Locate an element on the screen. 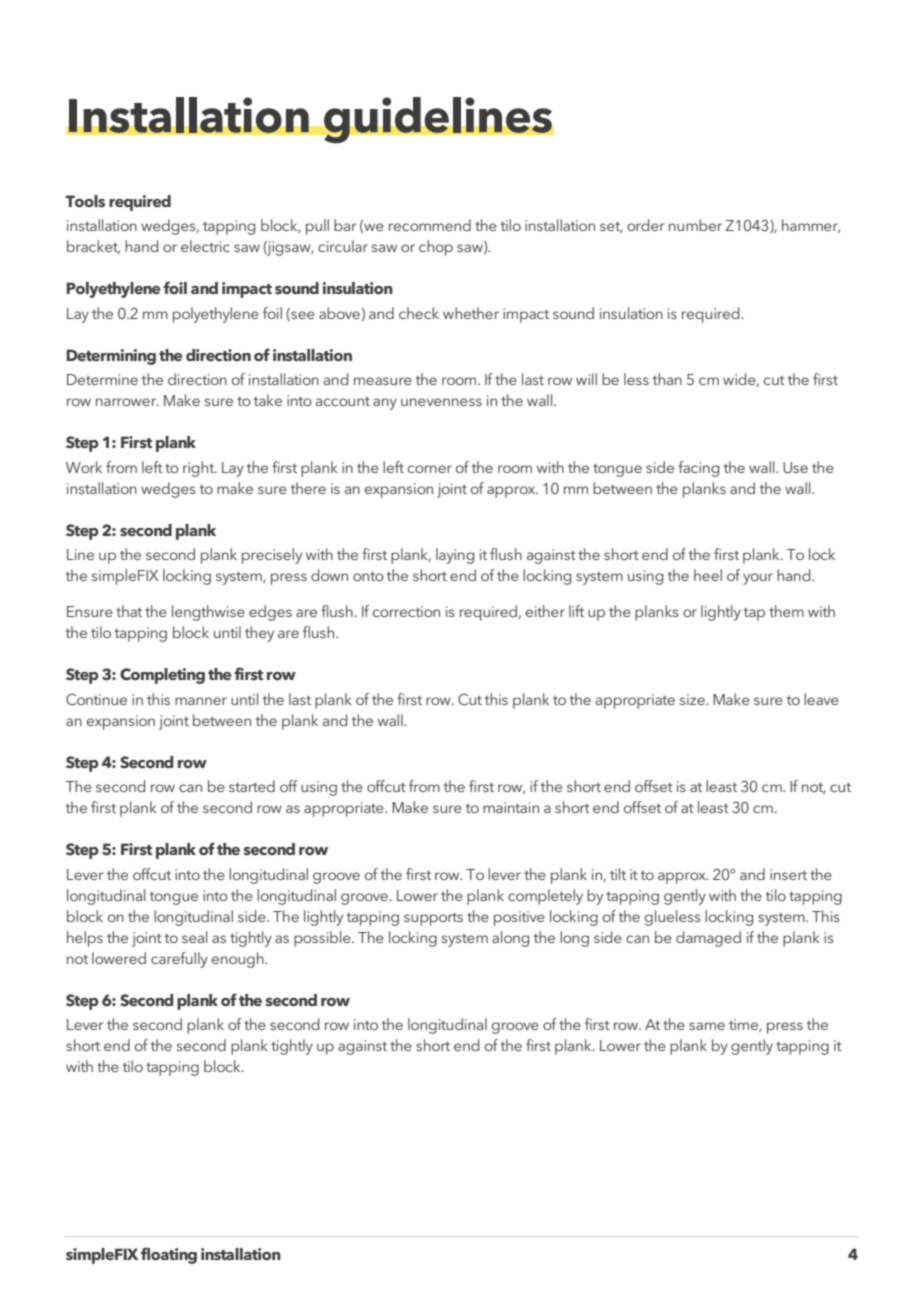 The width and height of the screenshot is (924, 1308). electric is located at coordinates (205, 246).
